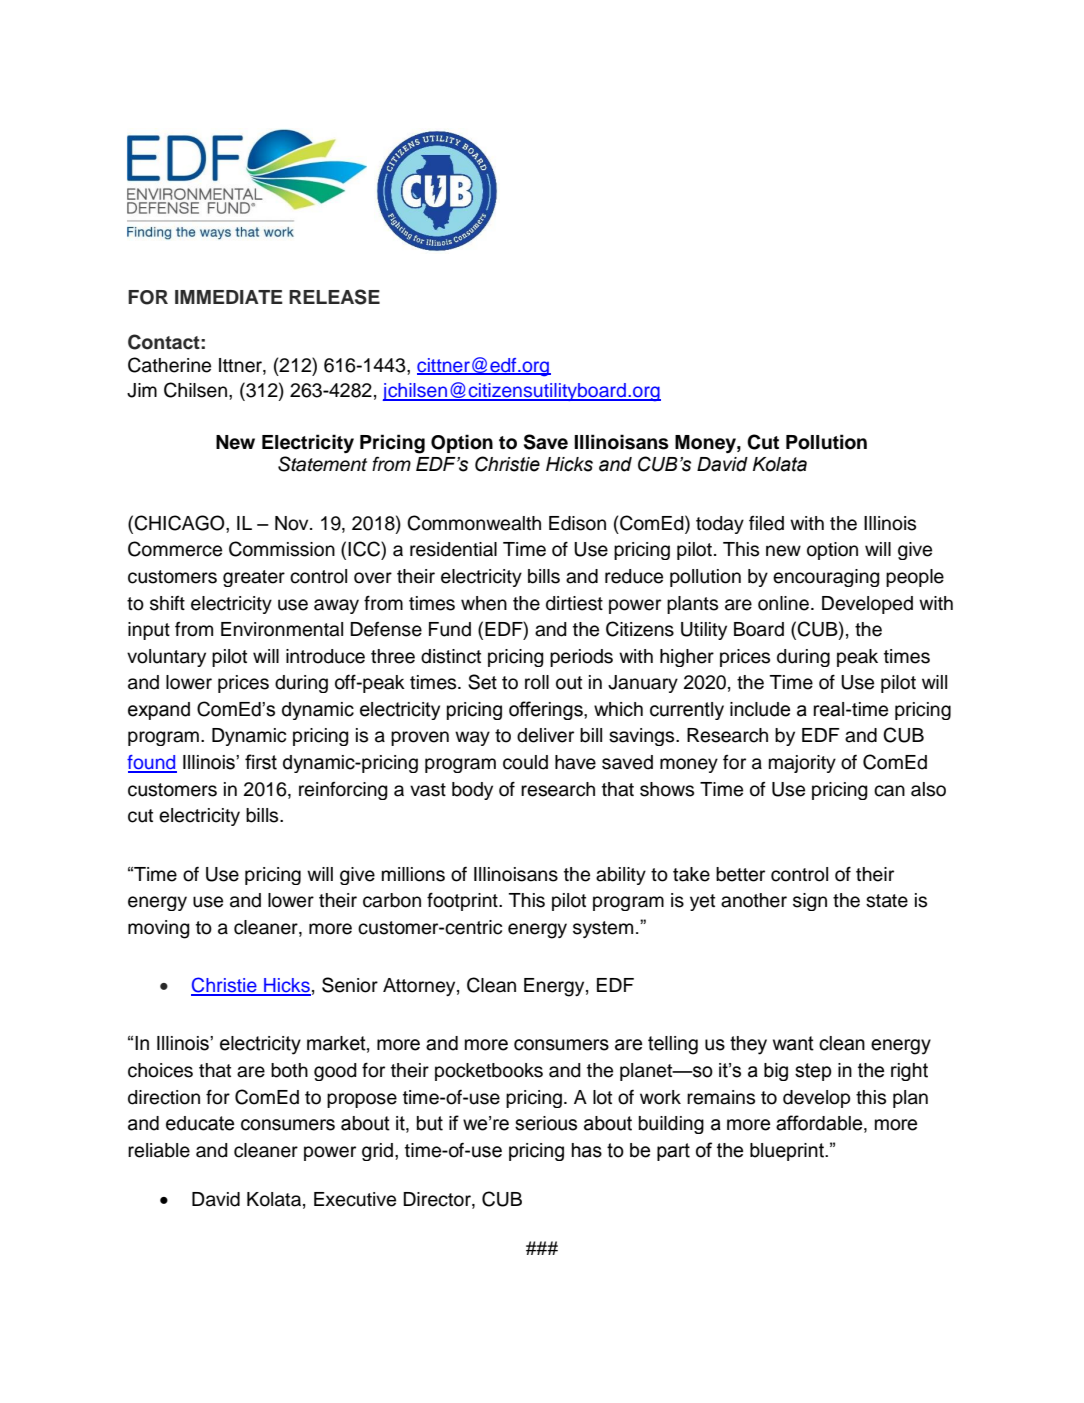 This screenshot has height=1403, width=1084. I want to click on majority, so click(802, 764).
